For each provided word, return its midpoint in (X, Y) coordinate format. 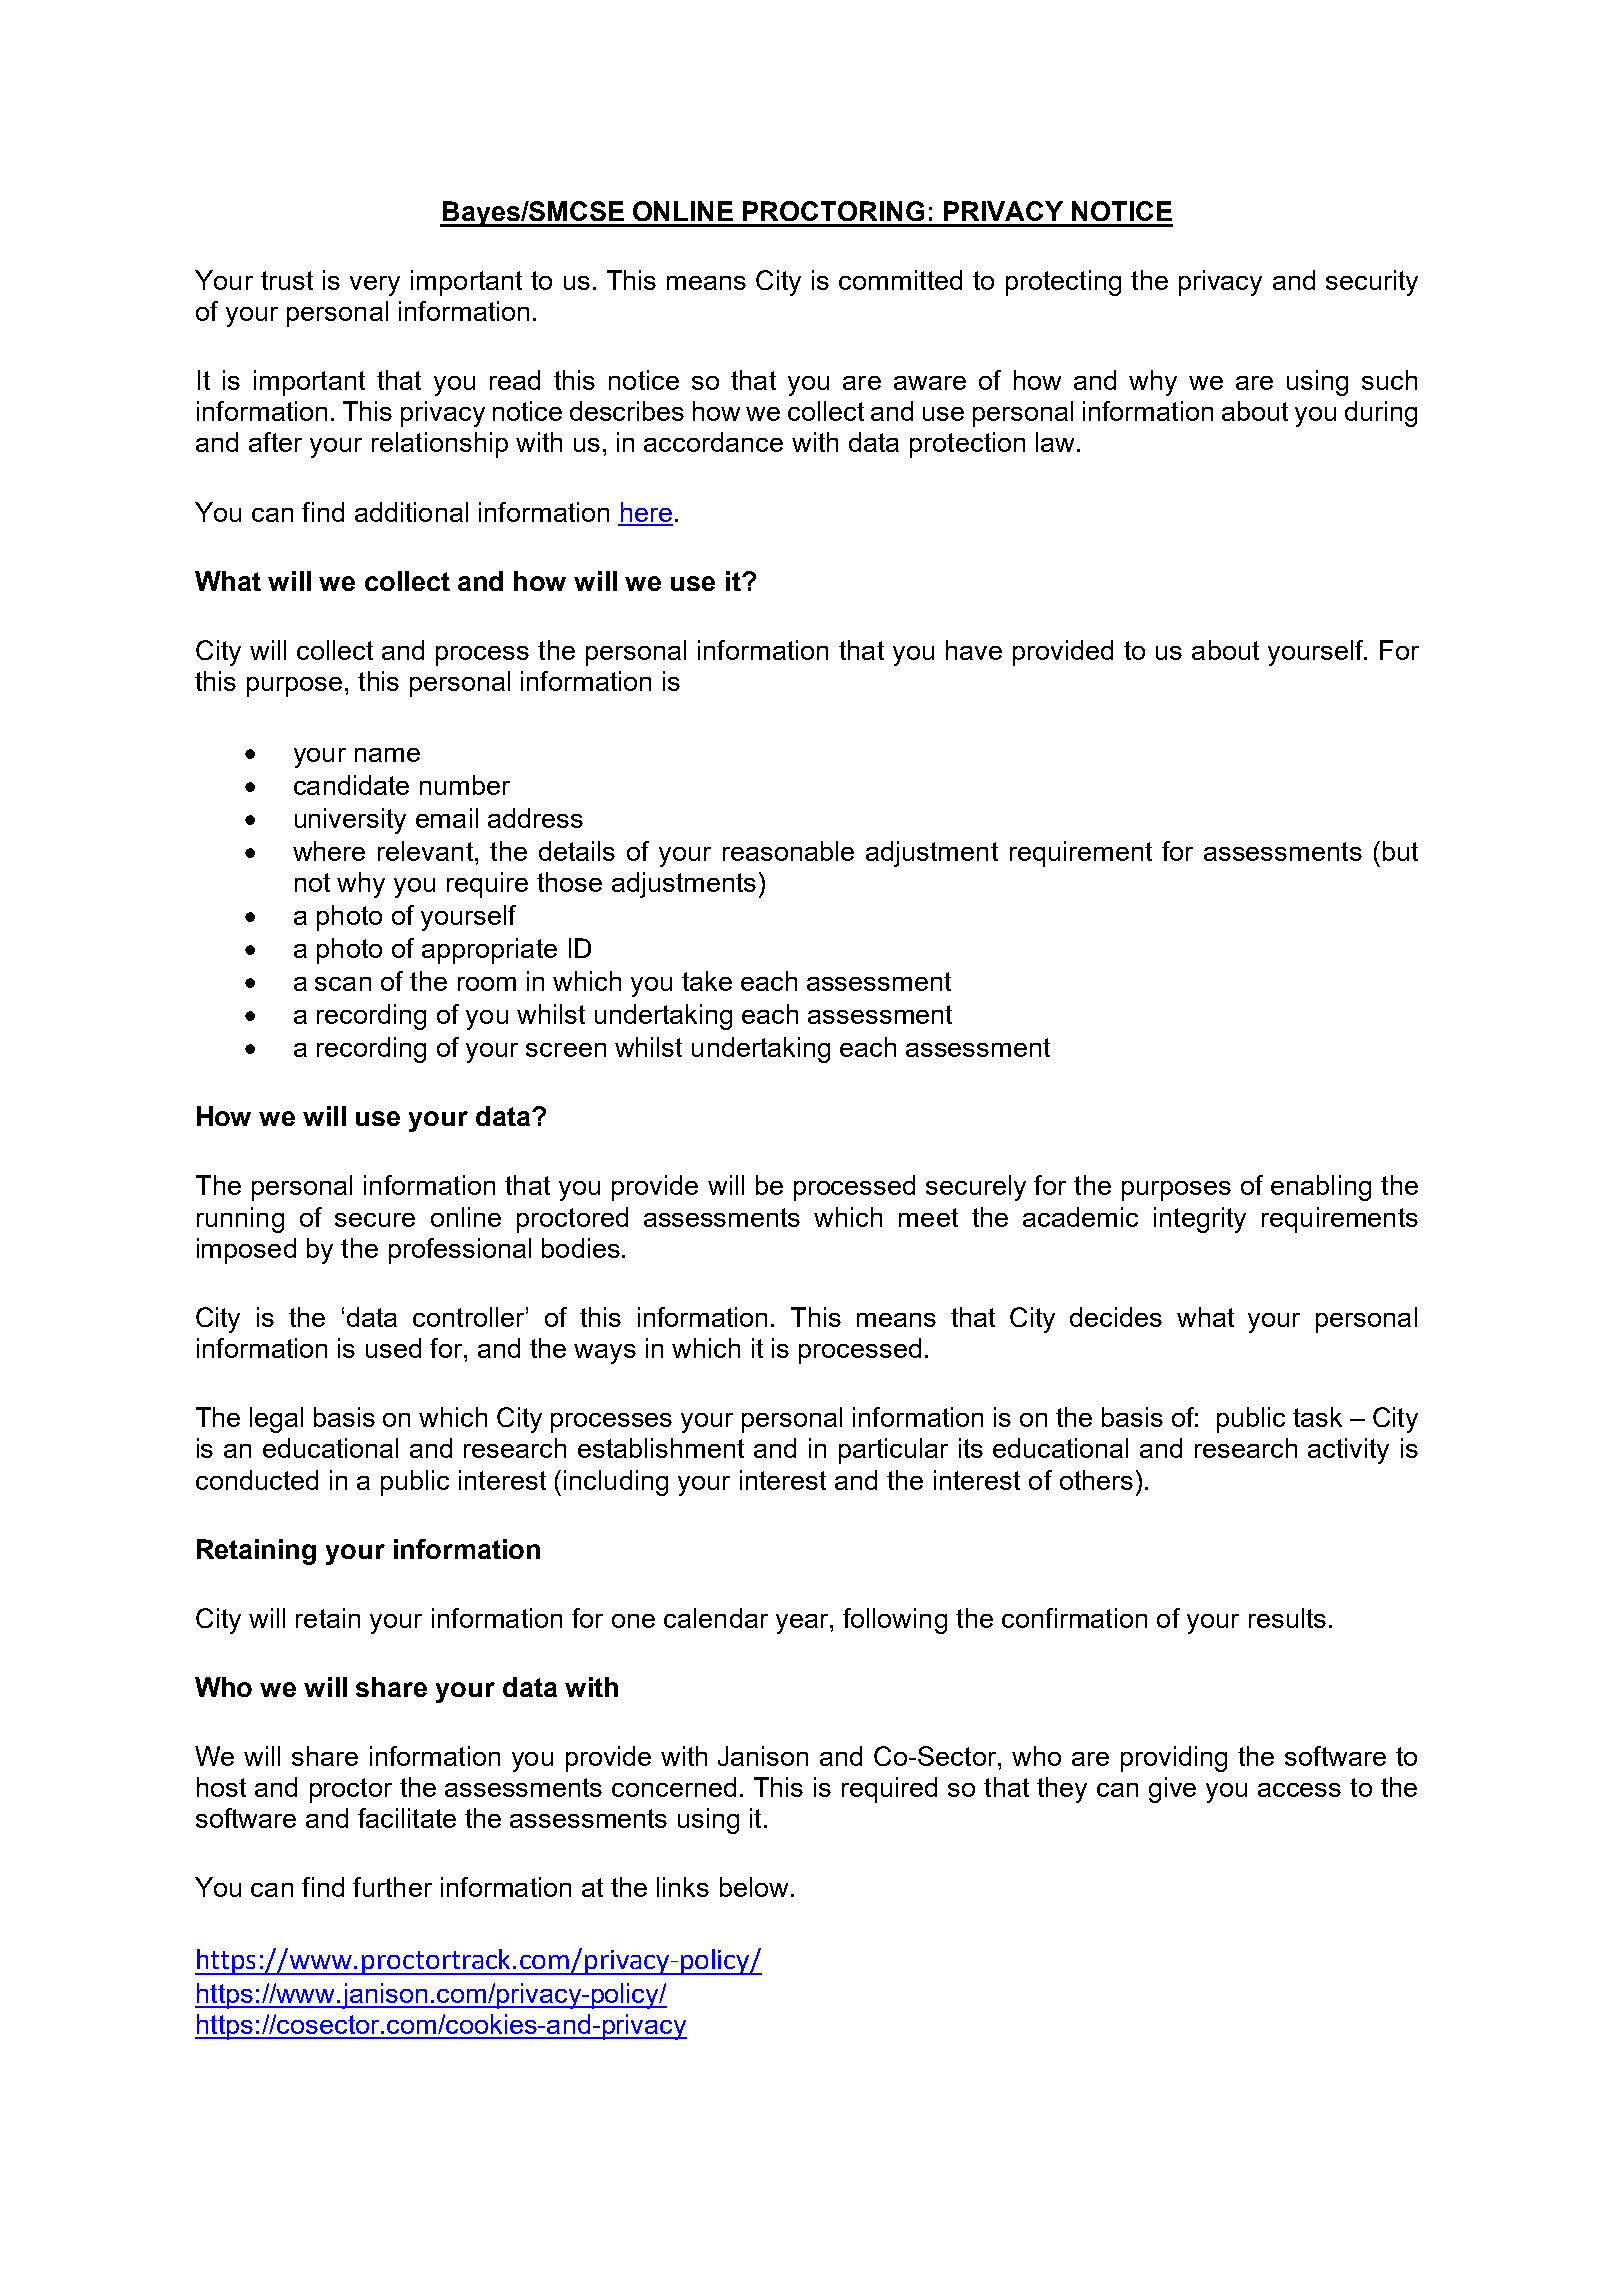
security (1372, 283)
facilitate (407, 1818)
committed (900, 280)
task (1317, 1417)
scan (343, 984)
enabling (1321, 1188)
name (387, 755)
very (375, 286)
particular (893, 1451)
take (707, 981)
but (1400, 851)
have (974, 650)
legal (276, 1420)
